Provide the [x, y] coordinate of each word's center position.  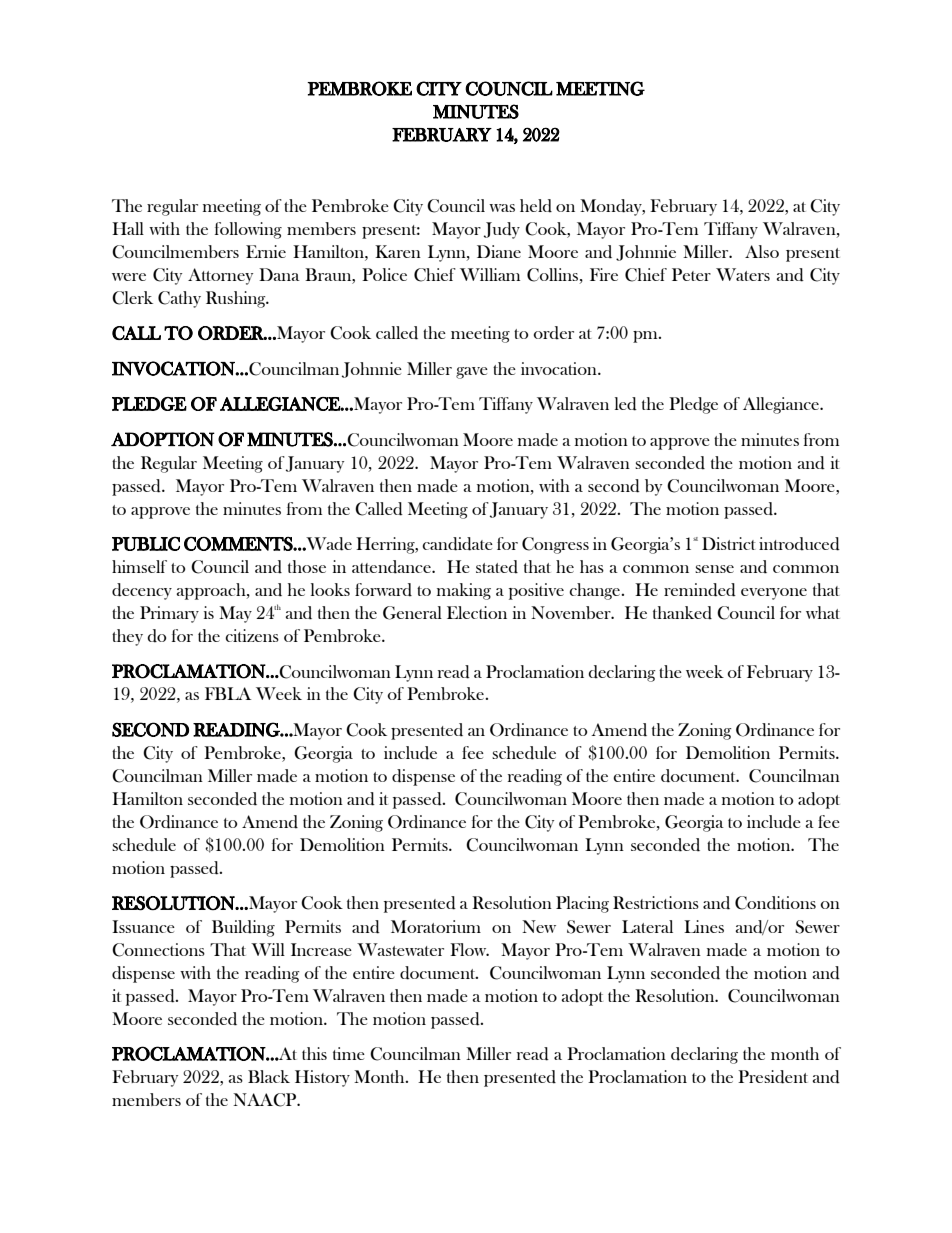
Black [269, 1076]
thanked [682, 613]
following [248, 230]
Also [762, 251]
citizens [252, 635]
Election [477, 612]
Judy [502, 230]
